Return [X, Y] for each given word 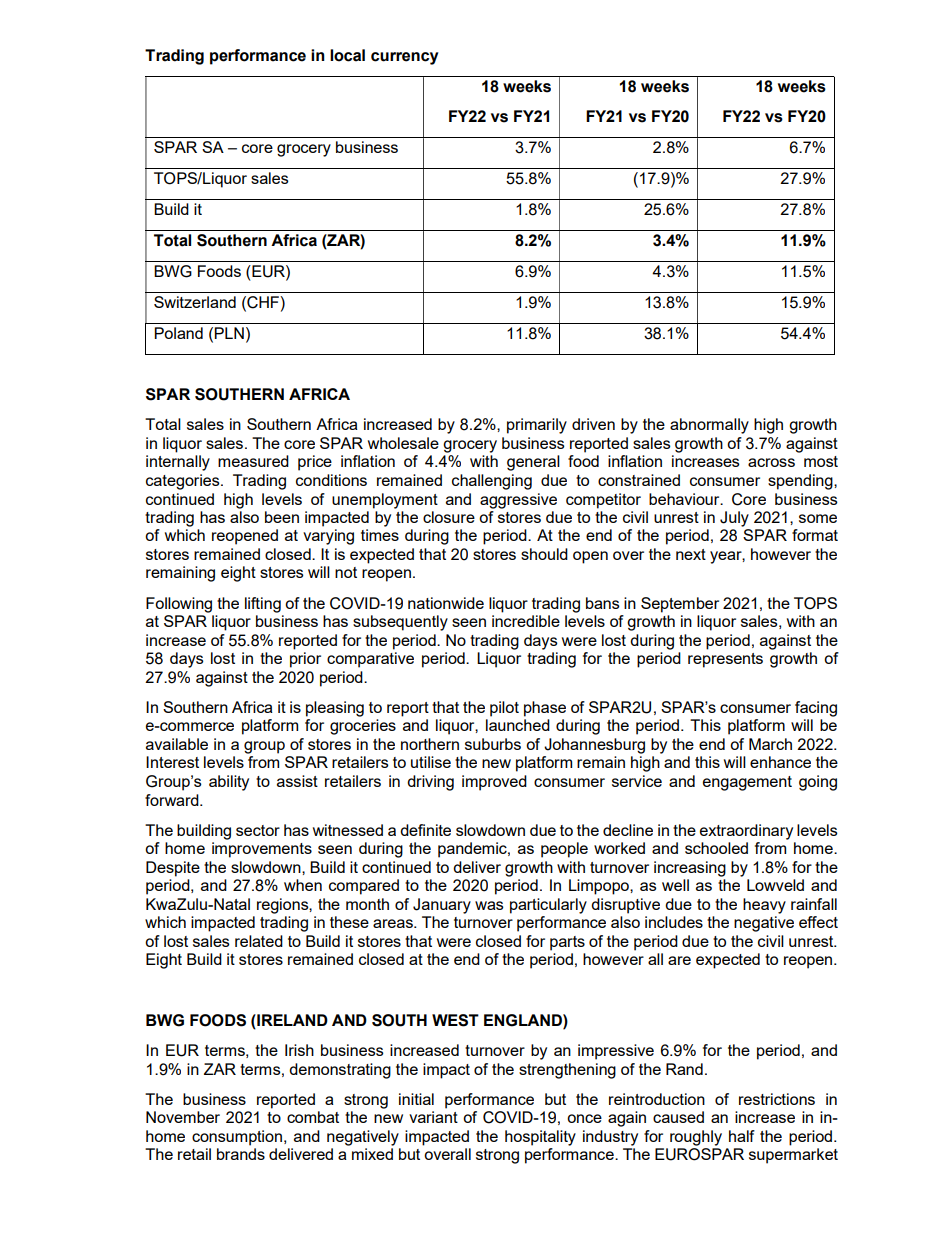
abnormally [709, 426]
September [680, 605]
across [771, 462]
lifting [263, 605]
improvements [262, 850]
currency [405, 58]
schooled [716, 848]
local [347, 55]
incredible [526, 621]
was [489, 905]
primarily [537, 426]
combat [313, 1117]
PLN [229, 333]
